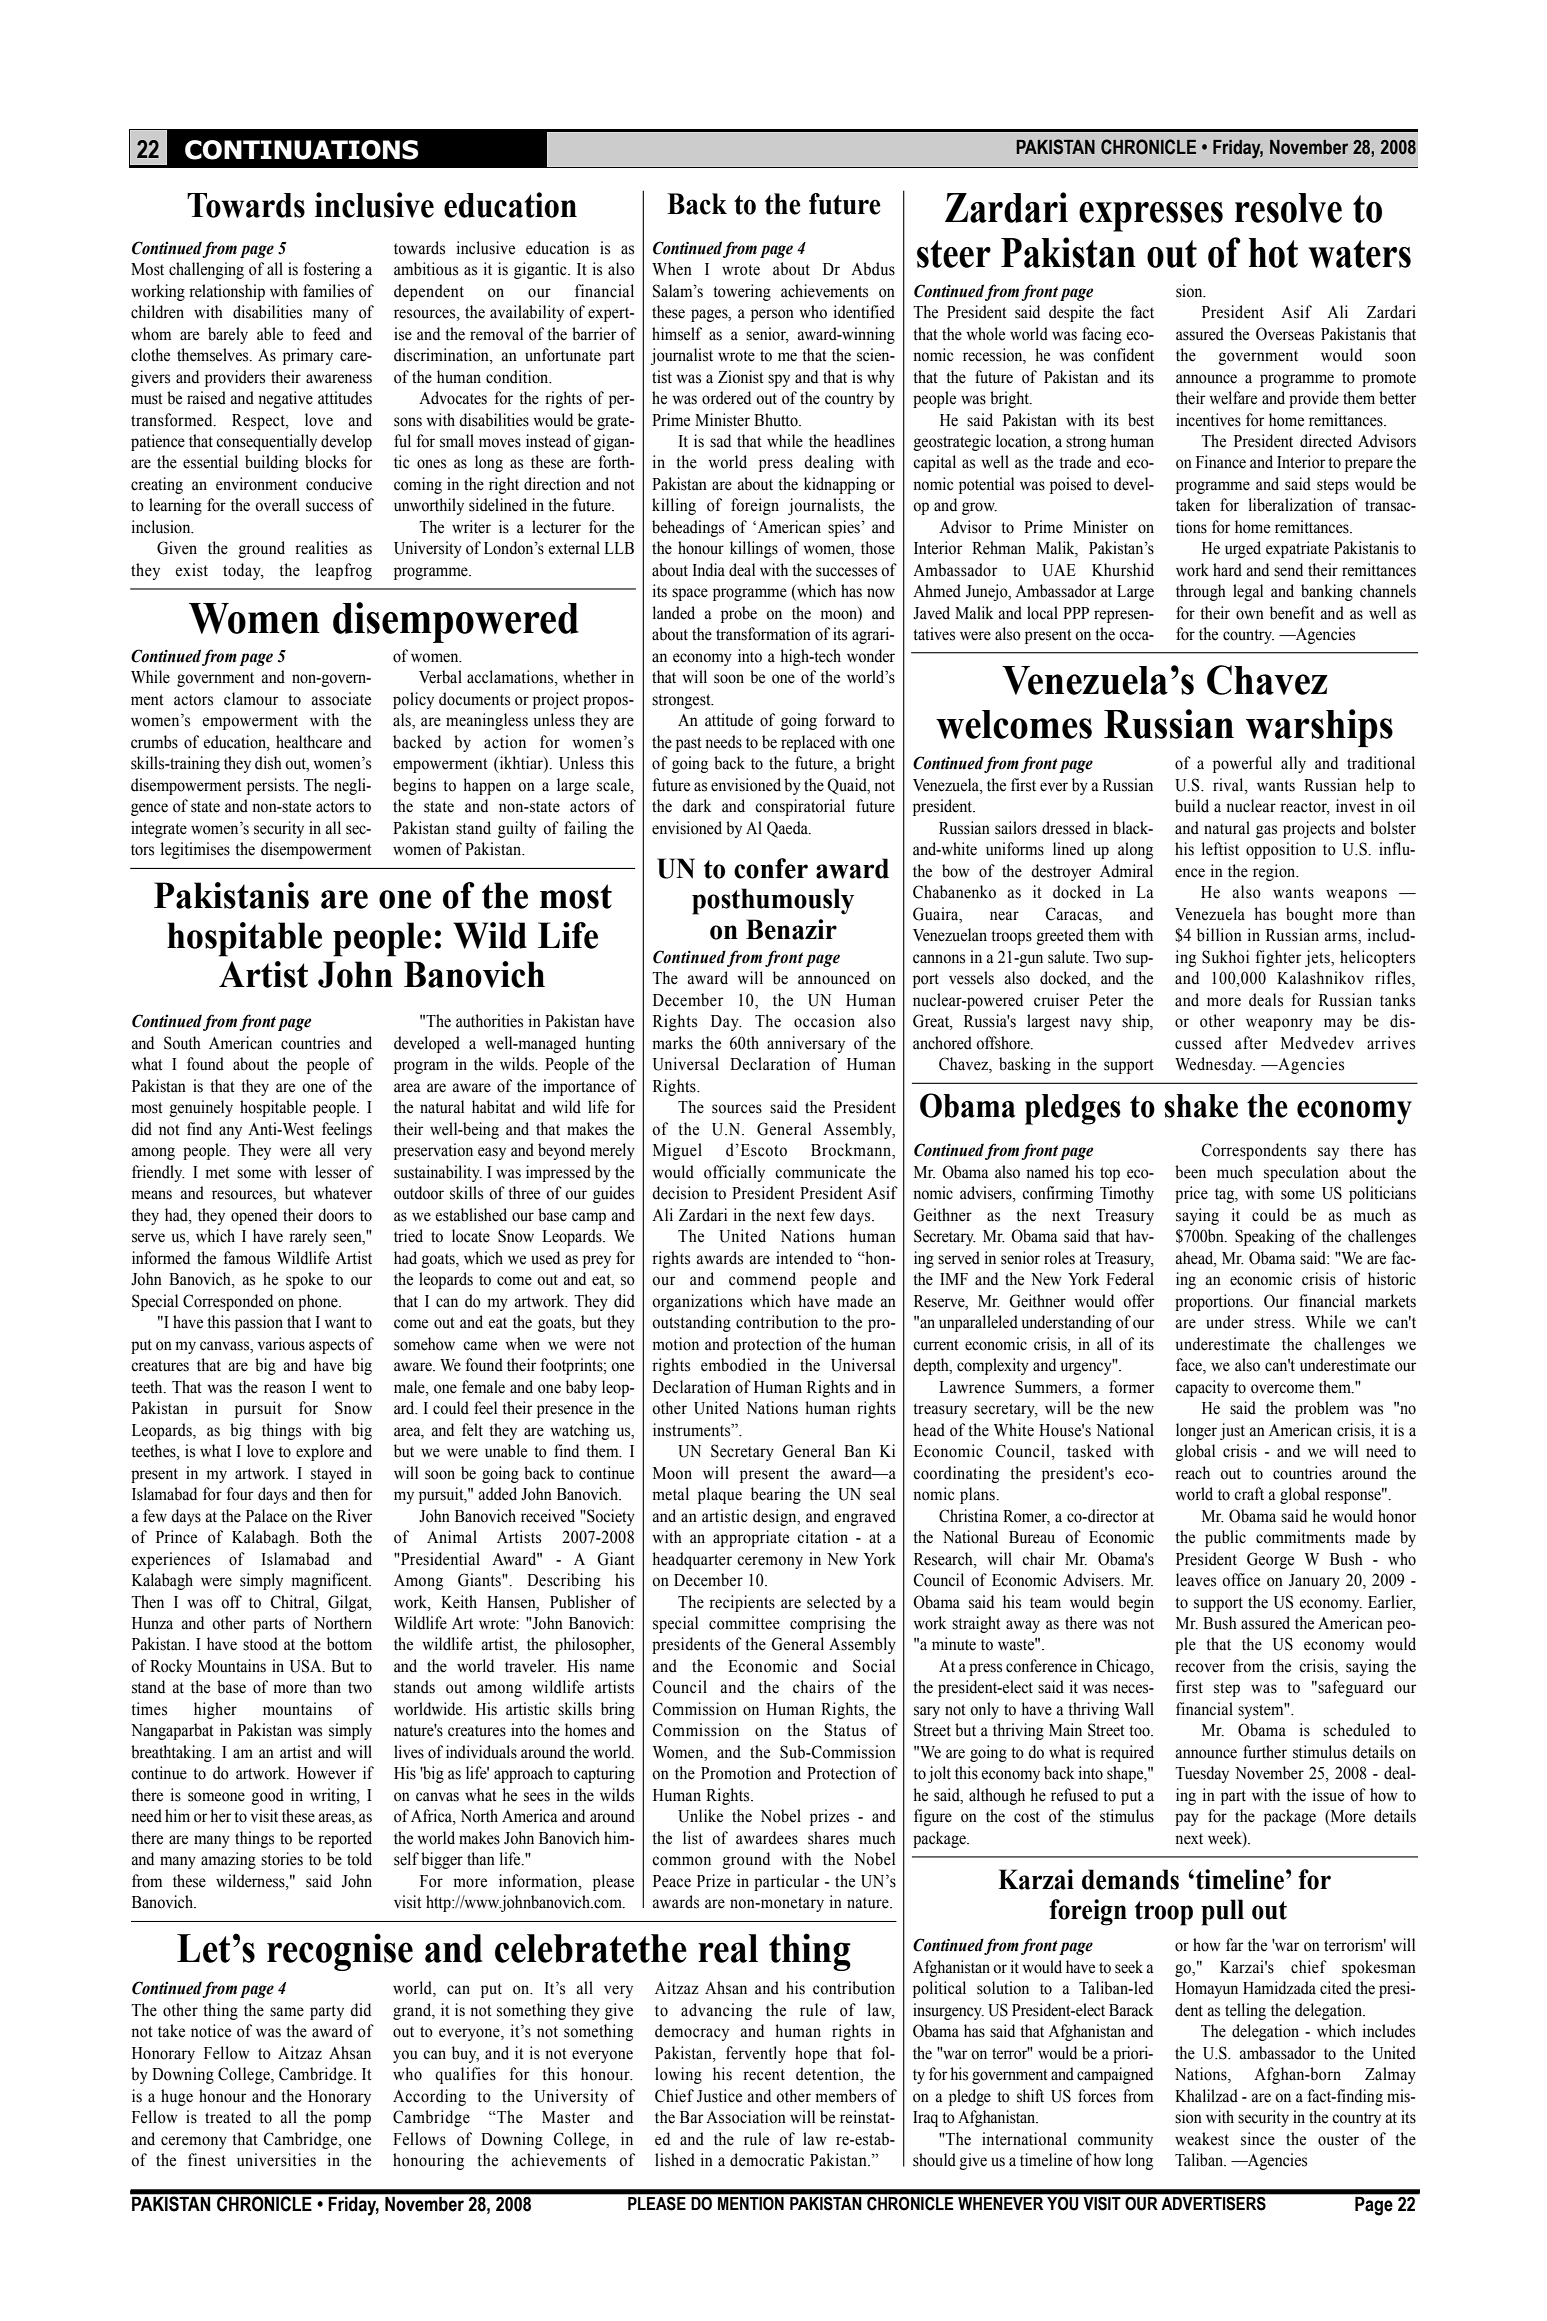  What do you see at coordinates (776, 1495) in the image?
I see `bearing` at bounding box center [776, 1495].
